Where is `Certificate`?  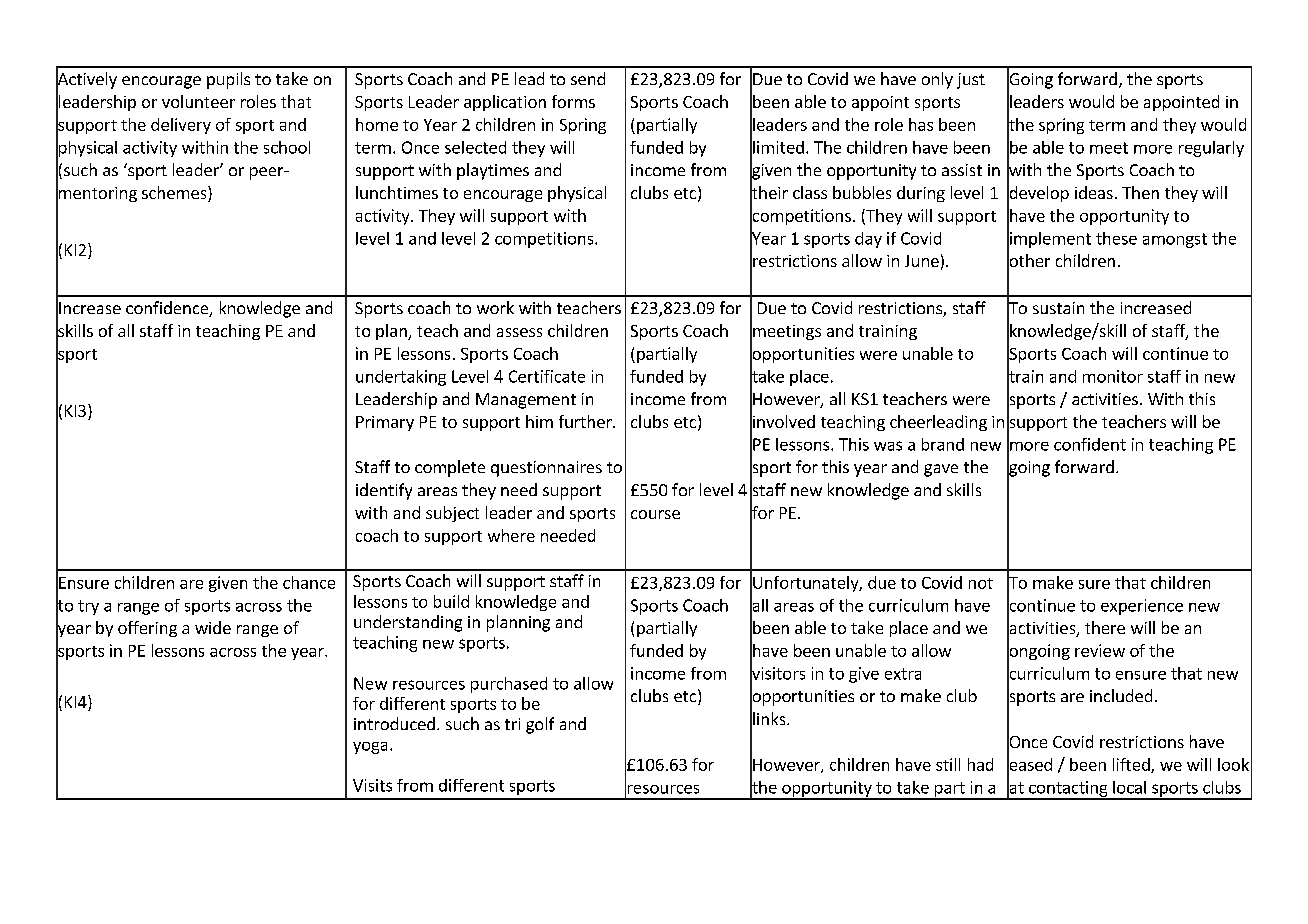 Certificate is located at coordinates (547, 376).
